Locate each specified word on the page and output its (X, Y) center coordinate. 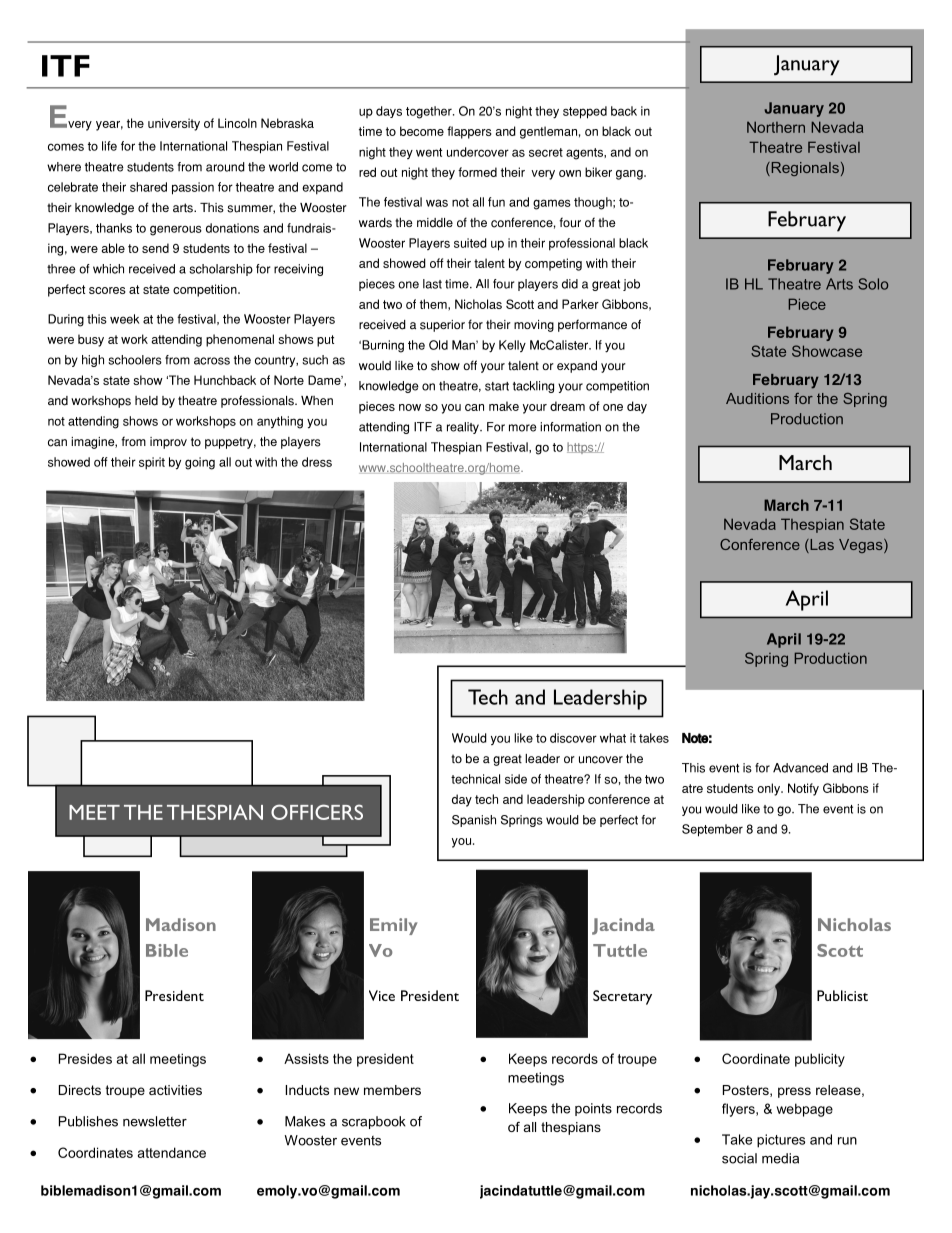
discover (573, 738)
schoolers (135, 360)
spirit (152, 463)
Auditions (757, 398)
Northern (776, 127)
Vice (382, 995)
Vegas (862, 546)
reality (464, 428)
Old (438, 345)
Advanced (800, 768)
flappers (469, 132)
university (174, 124)
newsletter (155, 1121)
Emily (393, 926)
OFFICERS (317, 812)
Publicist (842, 995)
